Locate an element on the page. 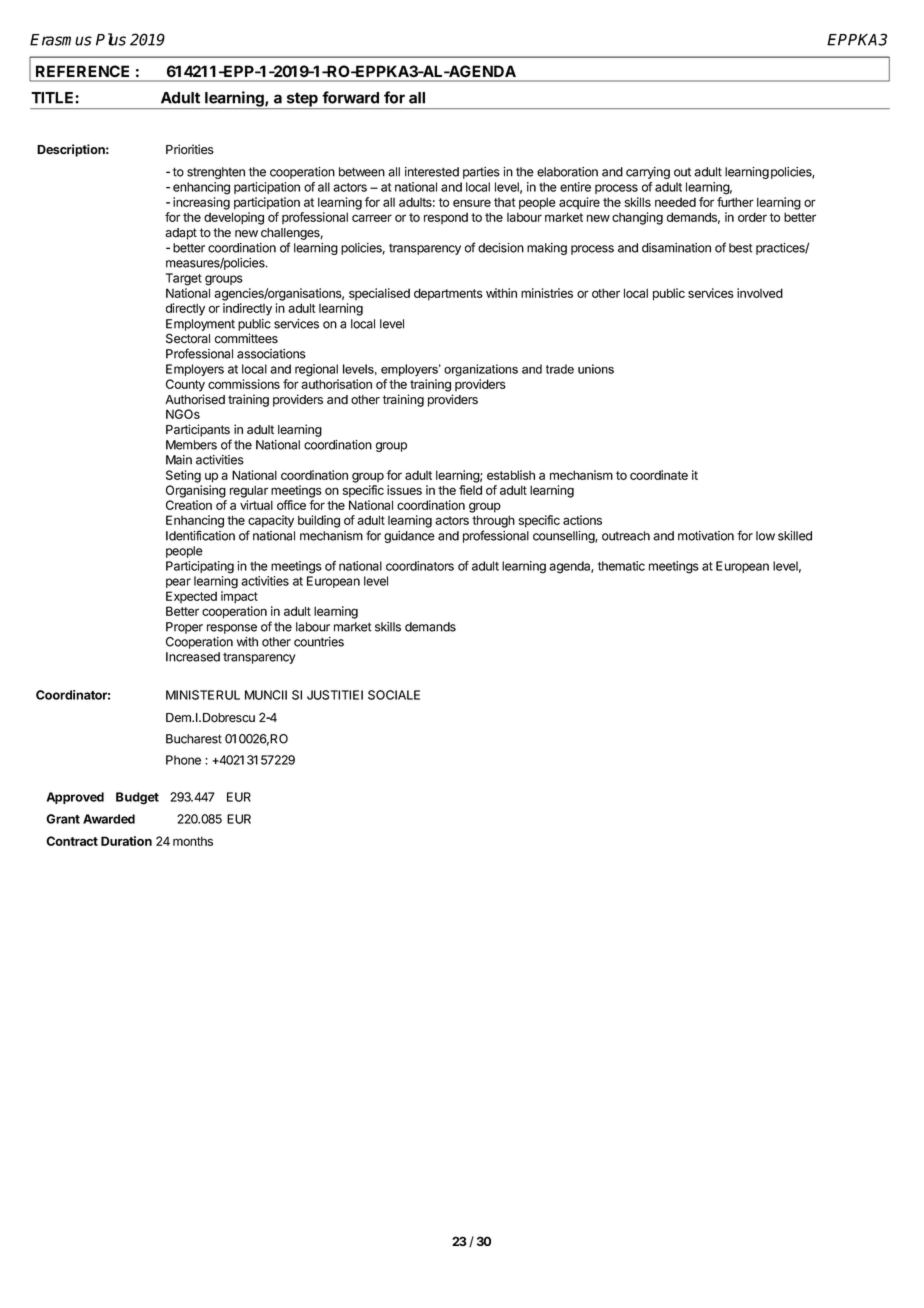 The width and height of the image is (924, 1308). best is located at coordinates (741, 248).
